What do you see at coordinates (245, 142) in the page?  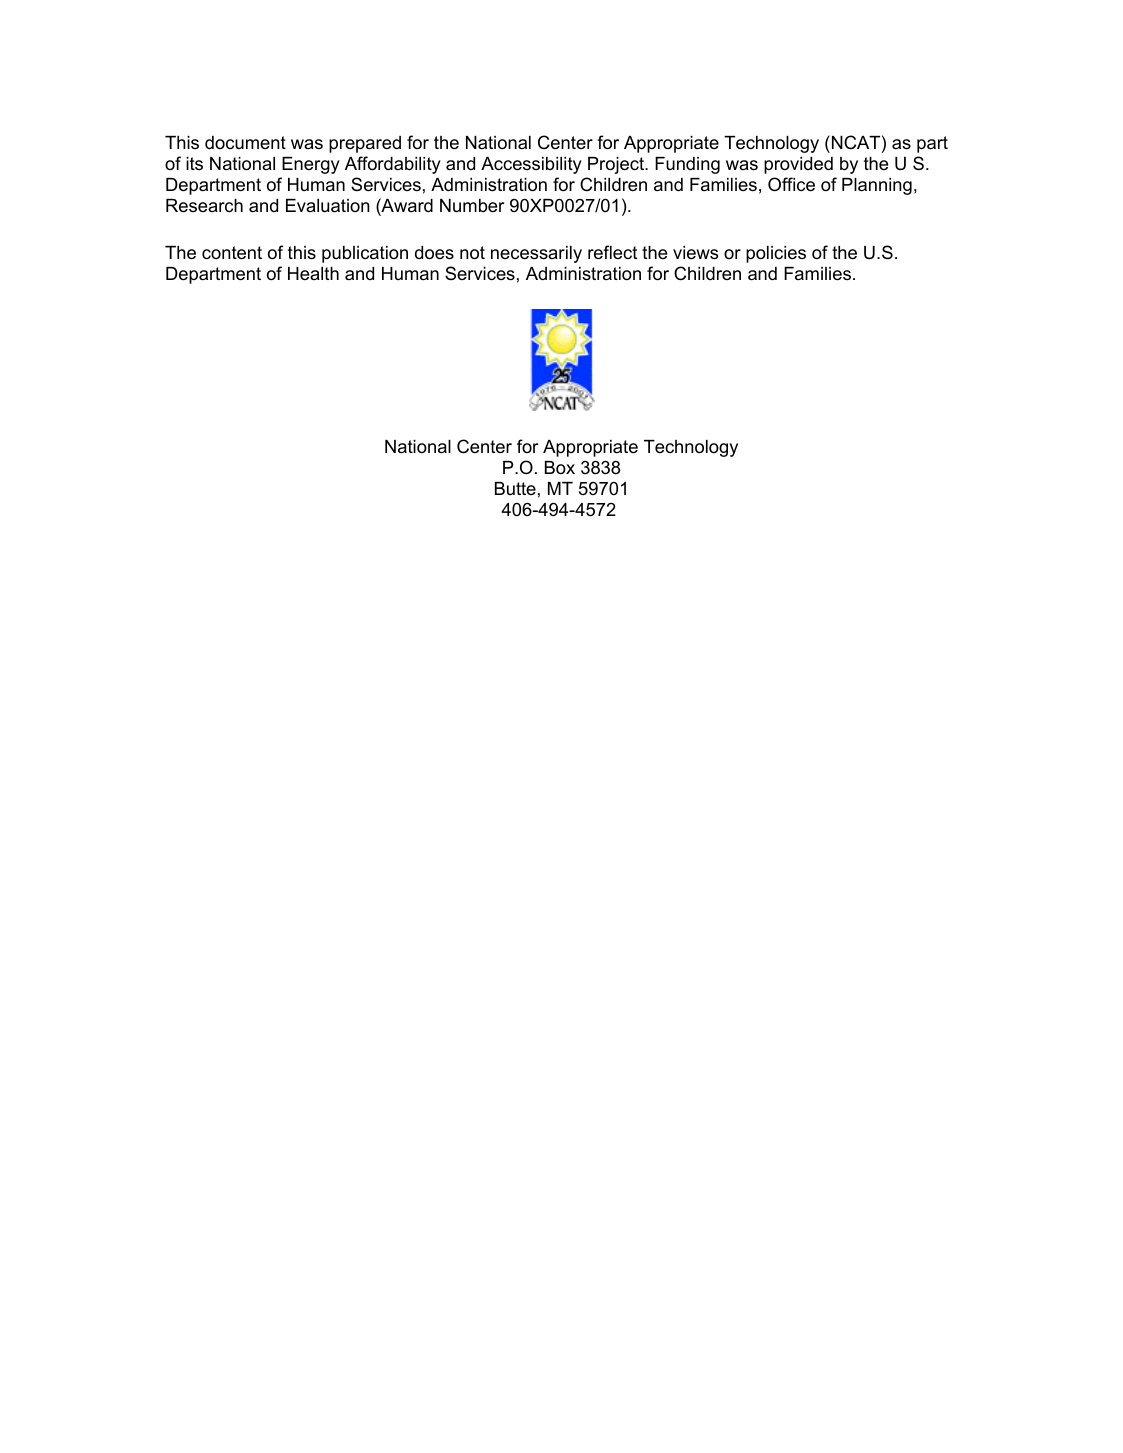 I see `document` at bounding box center [245, 142].
